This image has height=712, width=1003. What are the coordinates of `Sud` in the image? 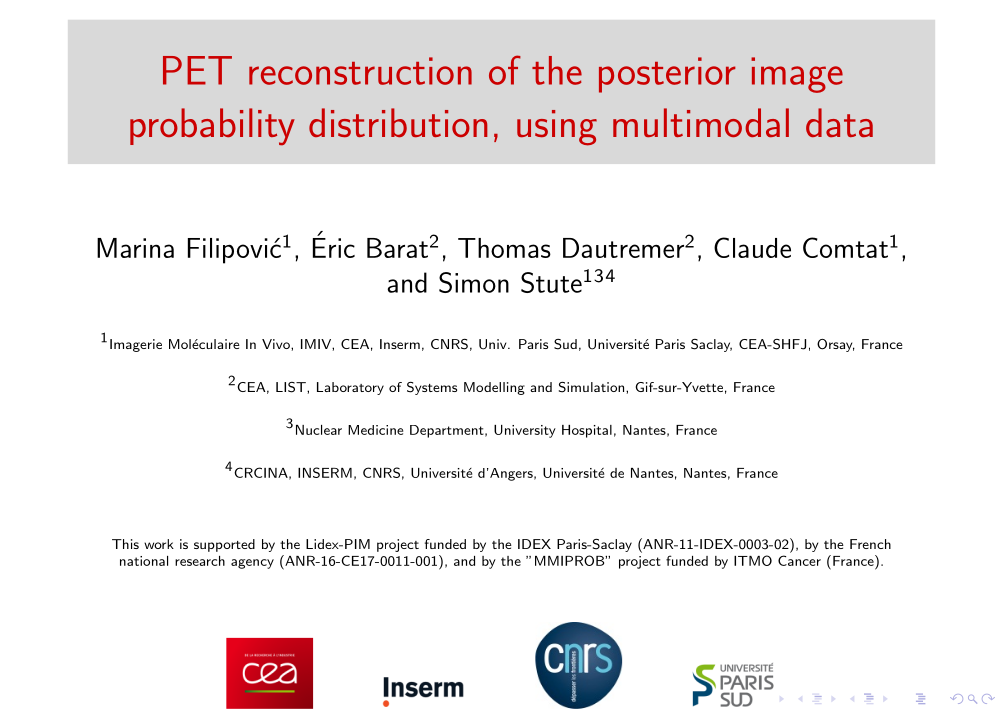 It's located at (565, 344).
